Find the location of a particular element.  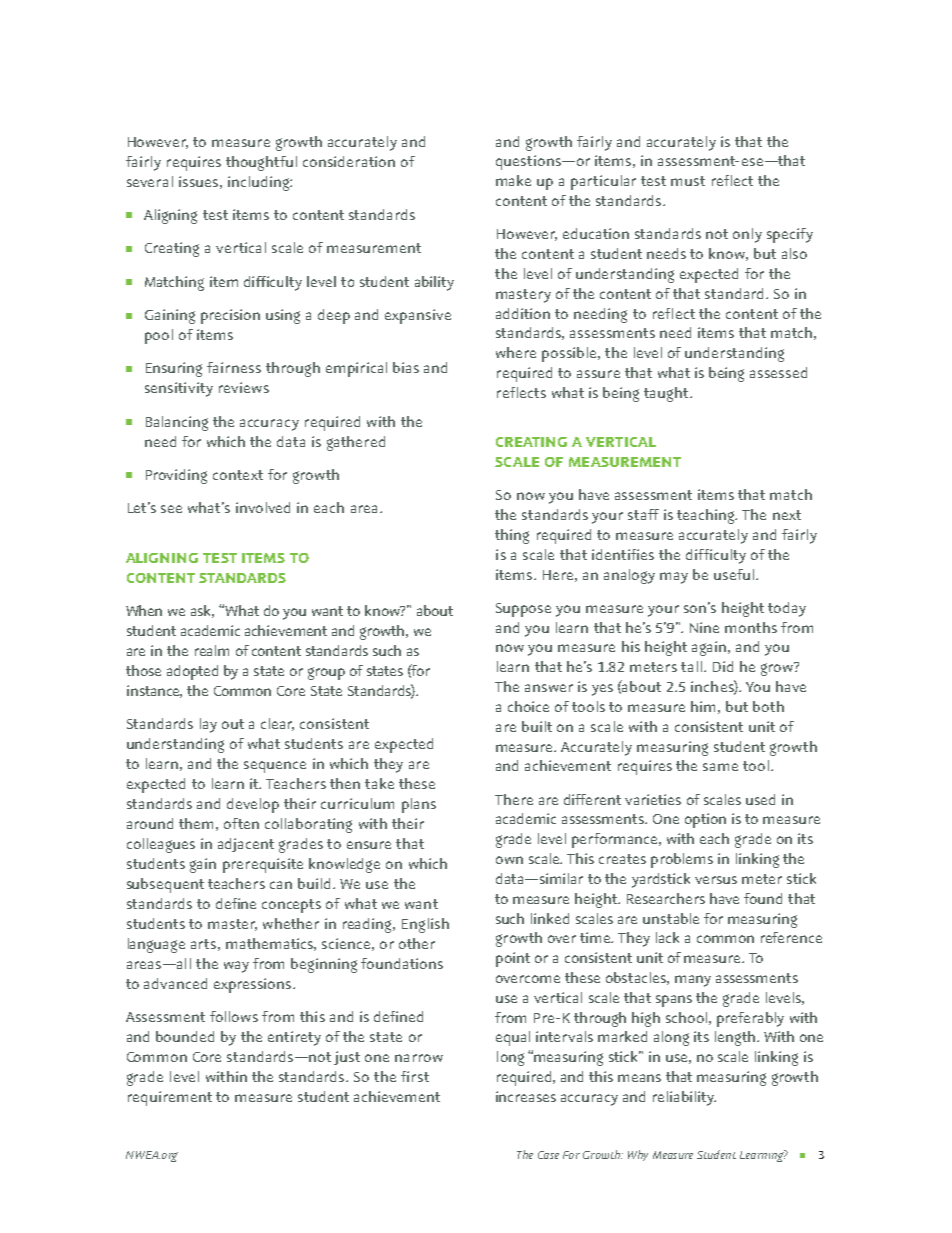

realm is located at coordinates (212, 650).
